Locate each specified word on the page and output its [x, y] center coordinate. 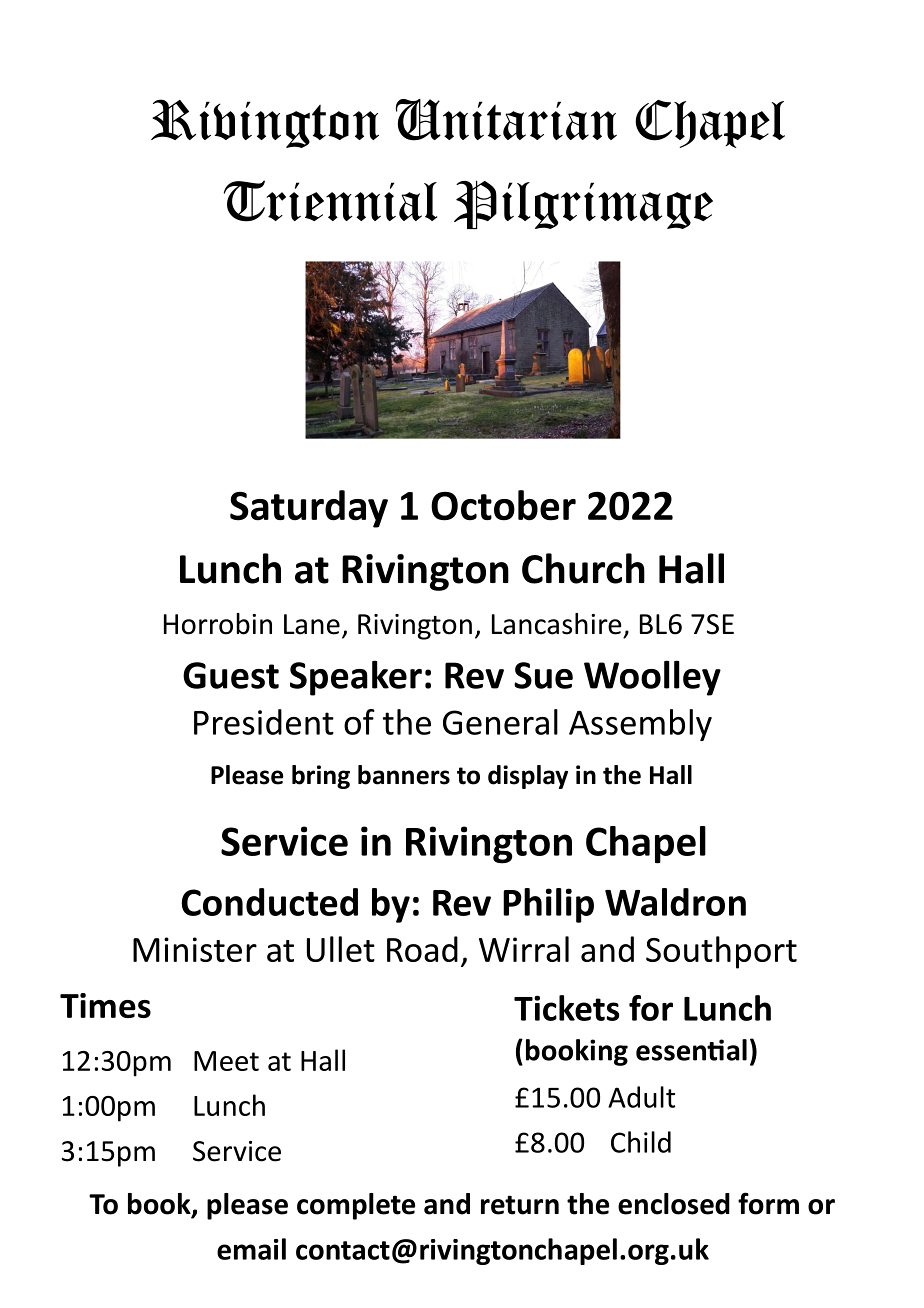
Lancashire [557, 624]
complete [356, 1206]
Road [422, 949]
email [251, 1249]
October [503, 505]
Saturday [309, 509]
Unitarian [506, 120]
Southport [721, 952]
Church [583, 568]
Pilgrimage [583, 205]
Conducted [270, 902]
